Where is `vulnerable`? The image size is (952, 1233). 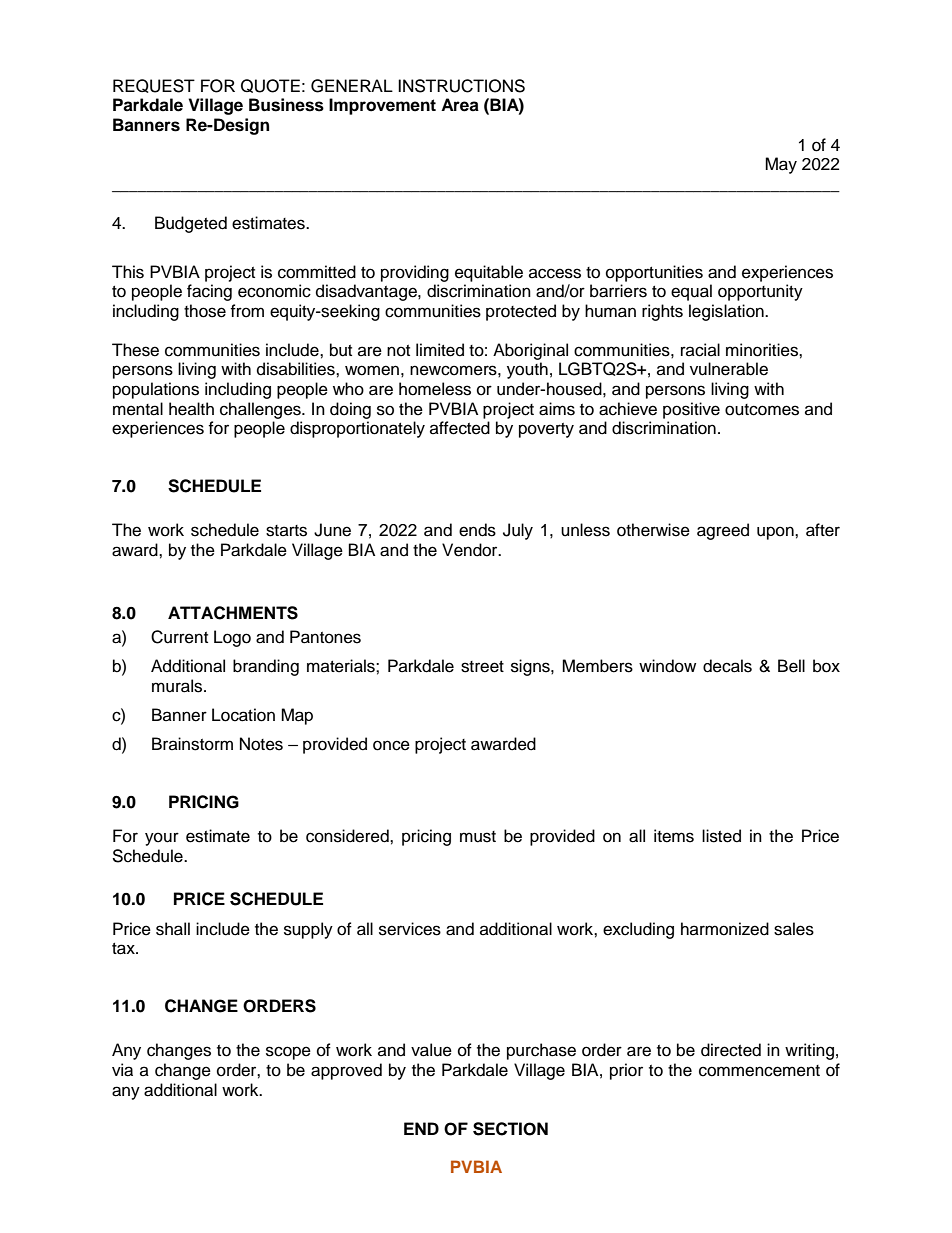
vulnerable is located at coordinates (729, 369).
